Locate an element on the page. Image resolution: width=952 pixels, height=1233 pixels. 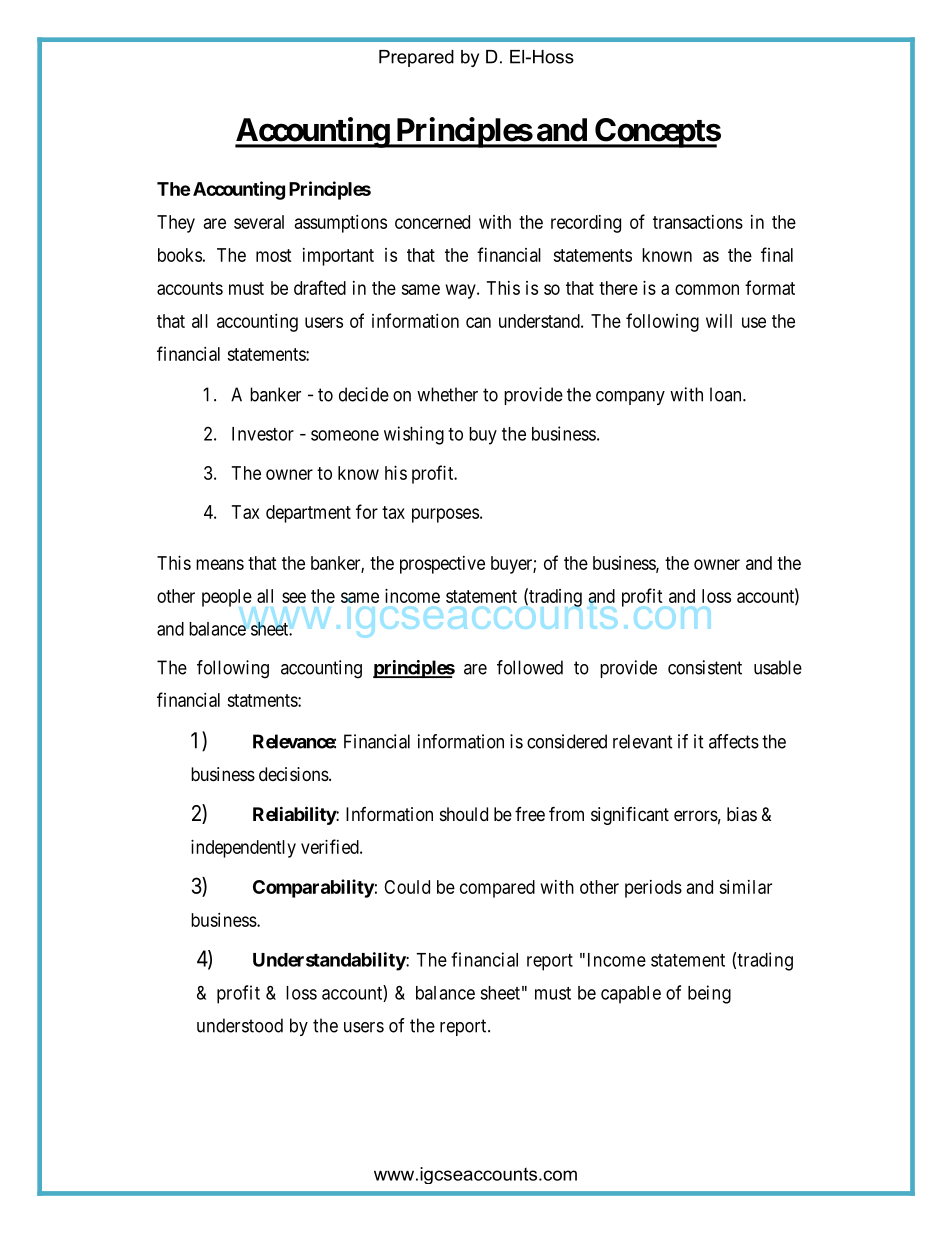
followed is located at coordinates (530, 667).
